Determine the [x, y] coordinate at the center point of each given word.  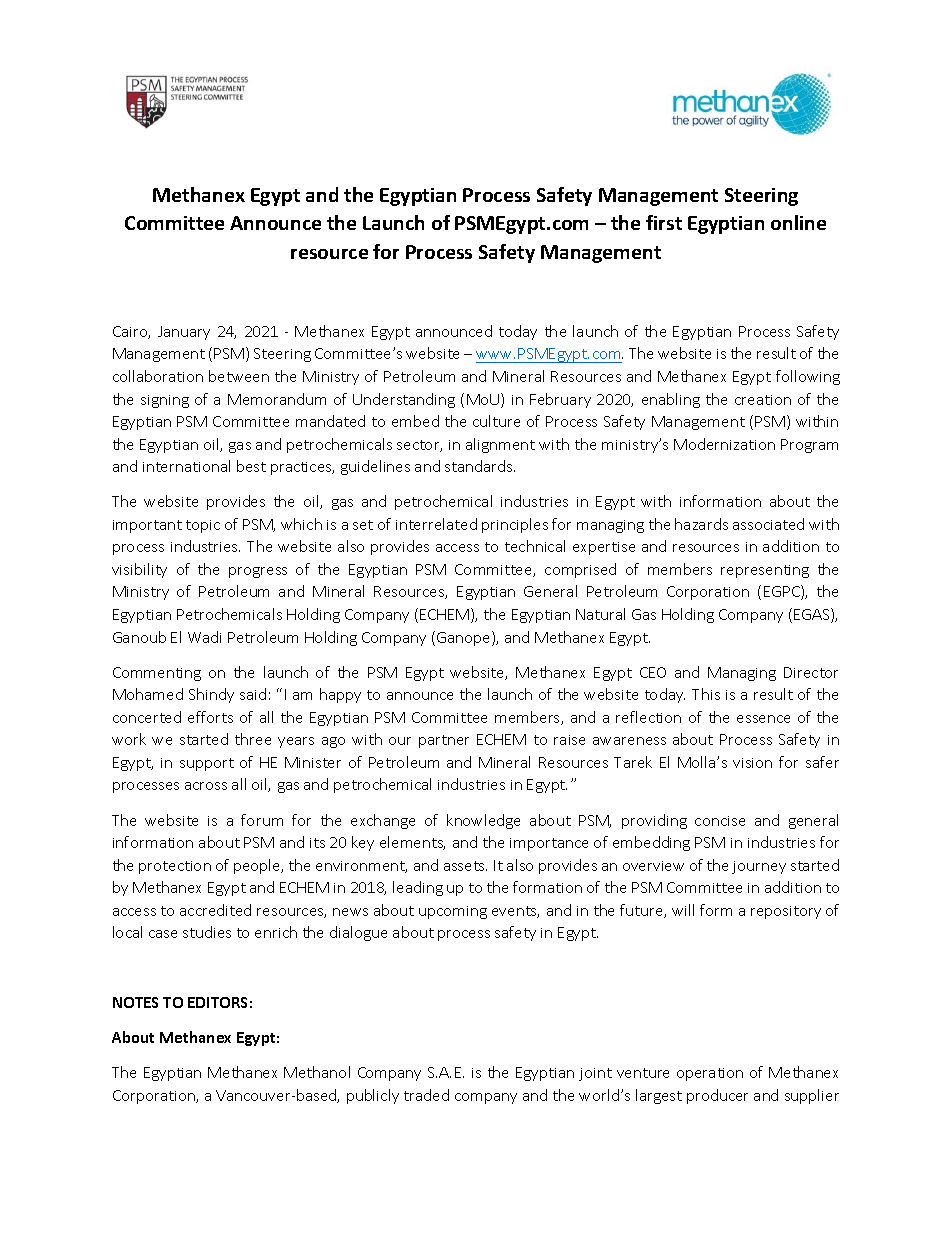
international [186, 466]
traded [426, 1095]
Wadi [204, 637]
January [184, 333]
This [706, 694]
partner [444, 741]
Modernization [724, 444]
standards [480, 466]
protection [175, 867]
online [798, 222]
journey [759, 867]
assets [465, 866]
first [664, 222]
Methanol [317, 1072]
